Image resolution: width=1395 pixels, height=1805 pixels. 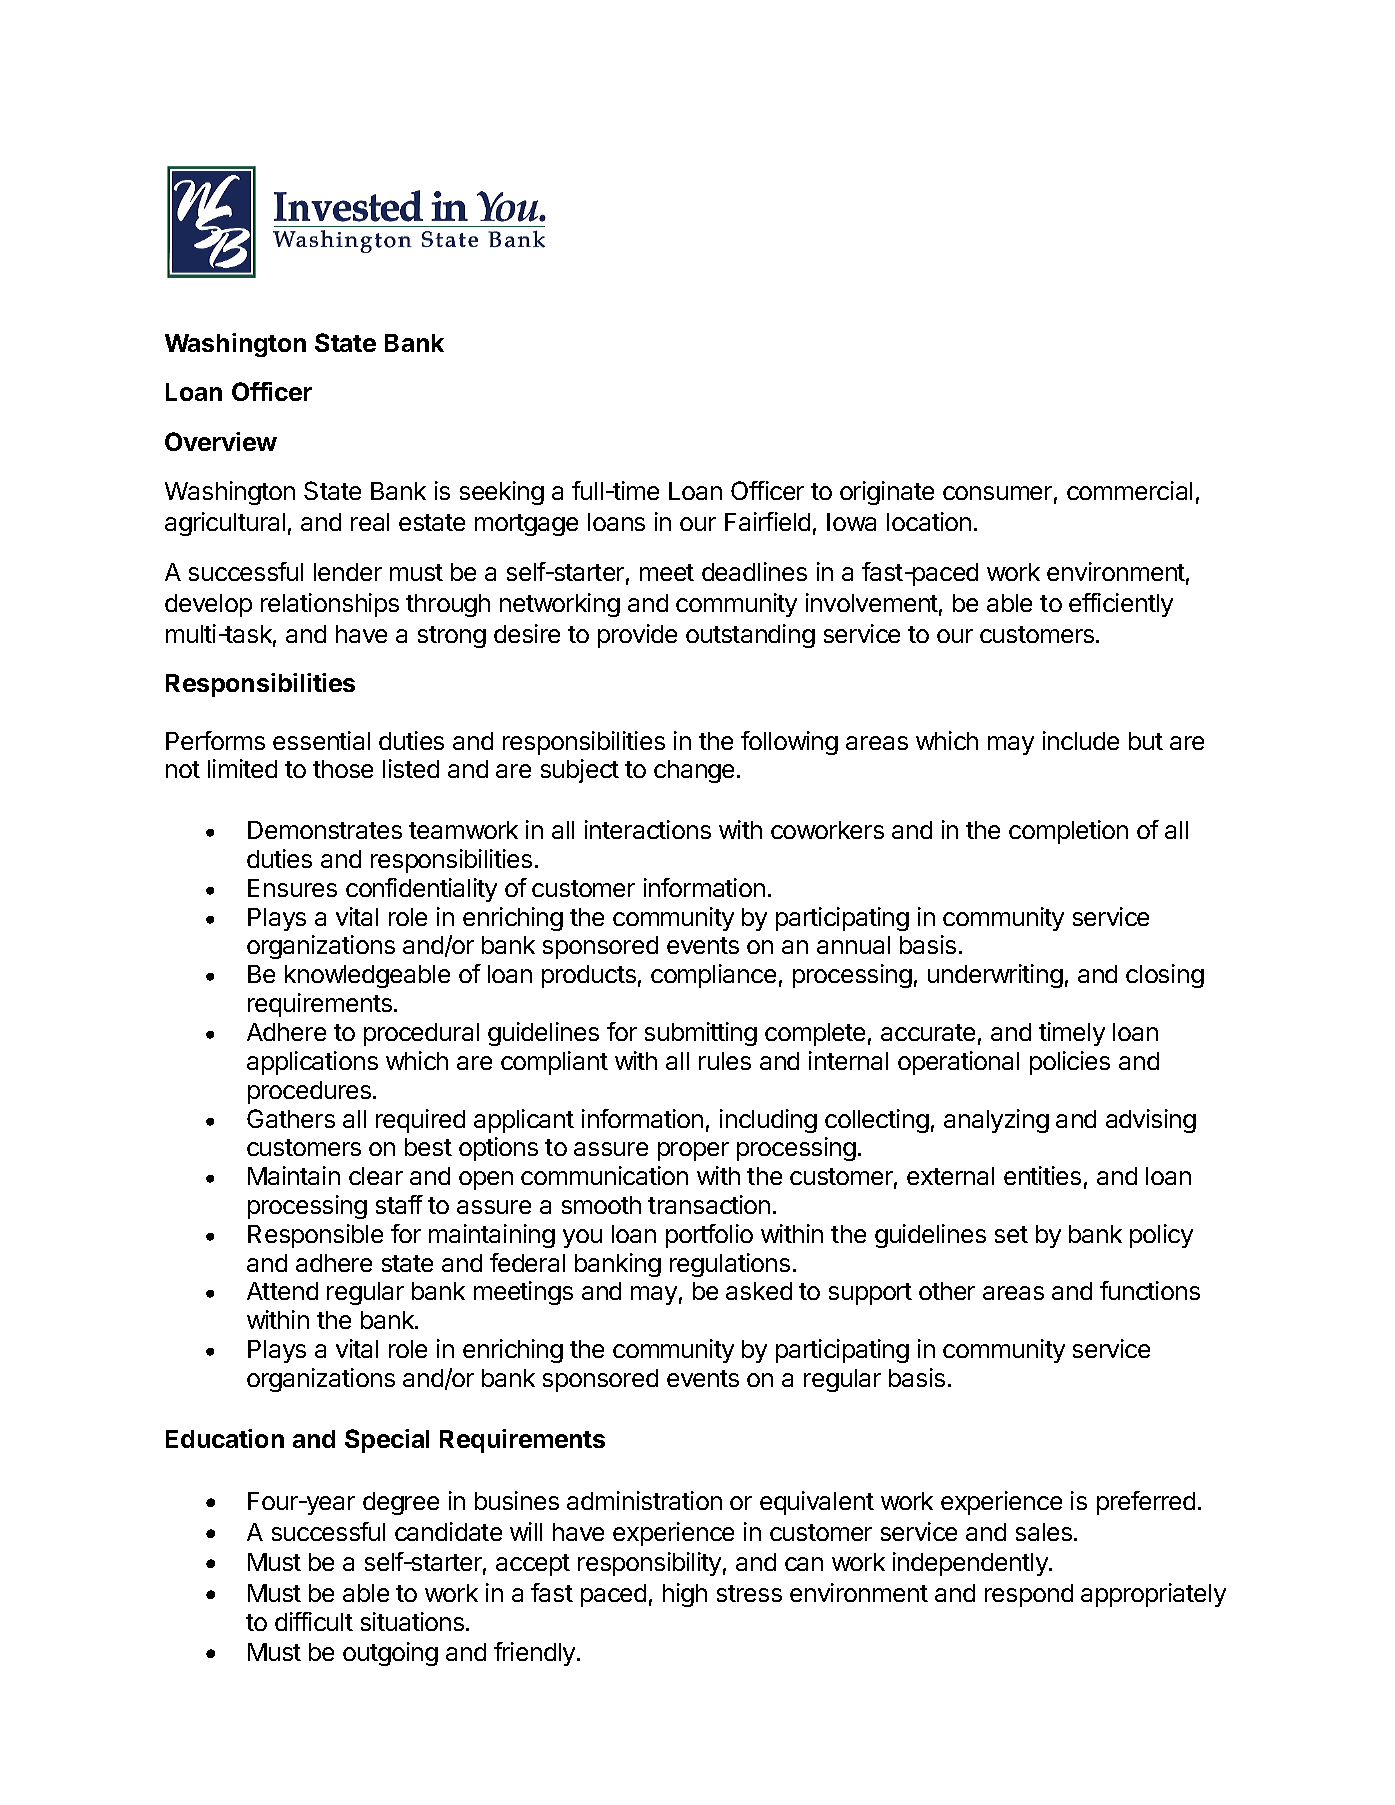 What do you see at coordinates (1129, 490) in the screenshot?
I see `commercial` at bounding box center [1129, 490].
